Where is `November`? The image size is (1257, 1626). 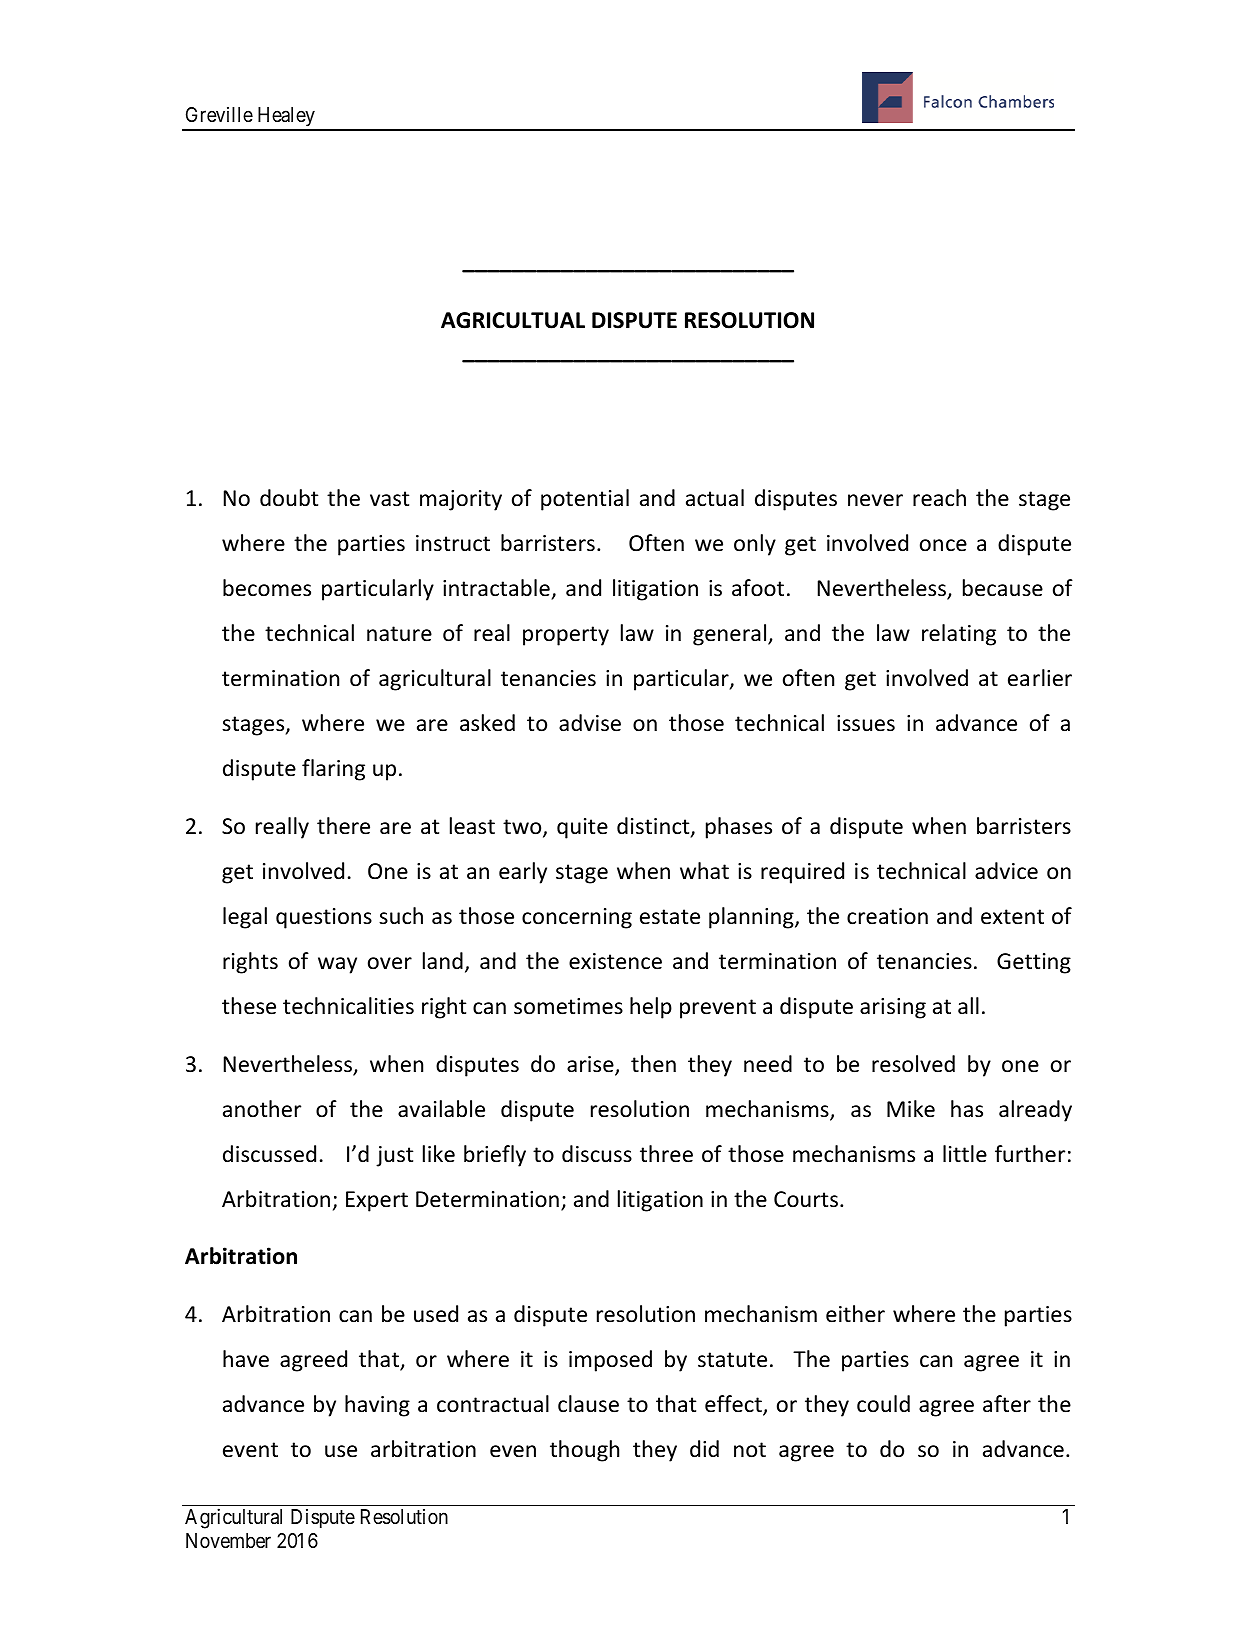
November is located at coordinates (228, 1540).
